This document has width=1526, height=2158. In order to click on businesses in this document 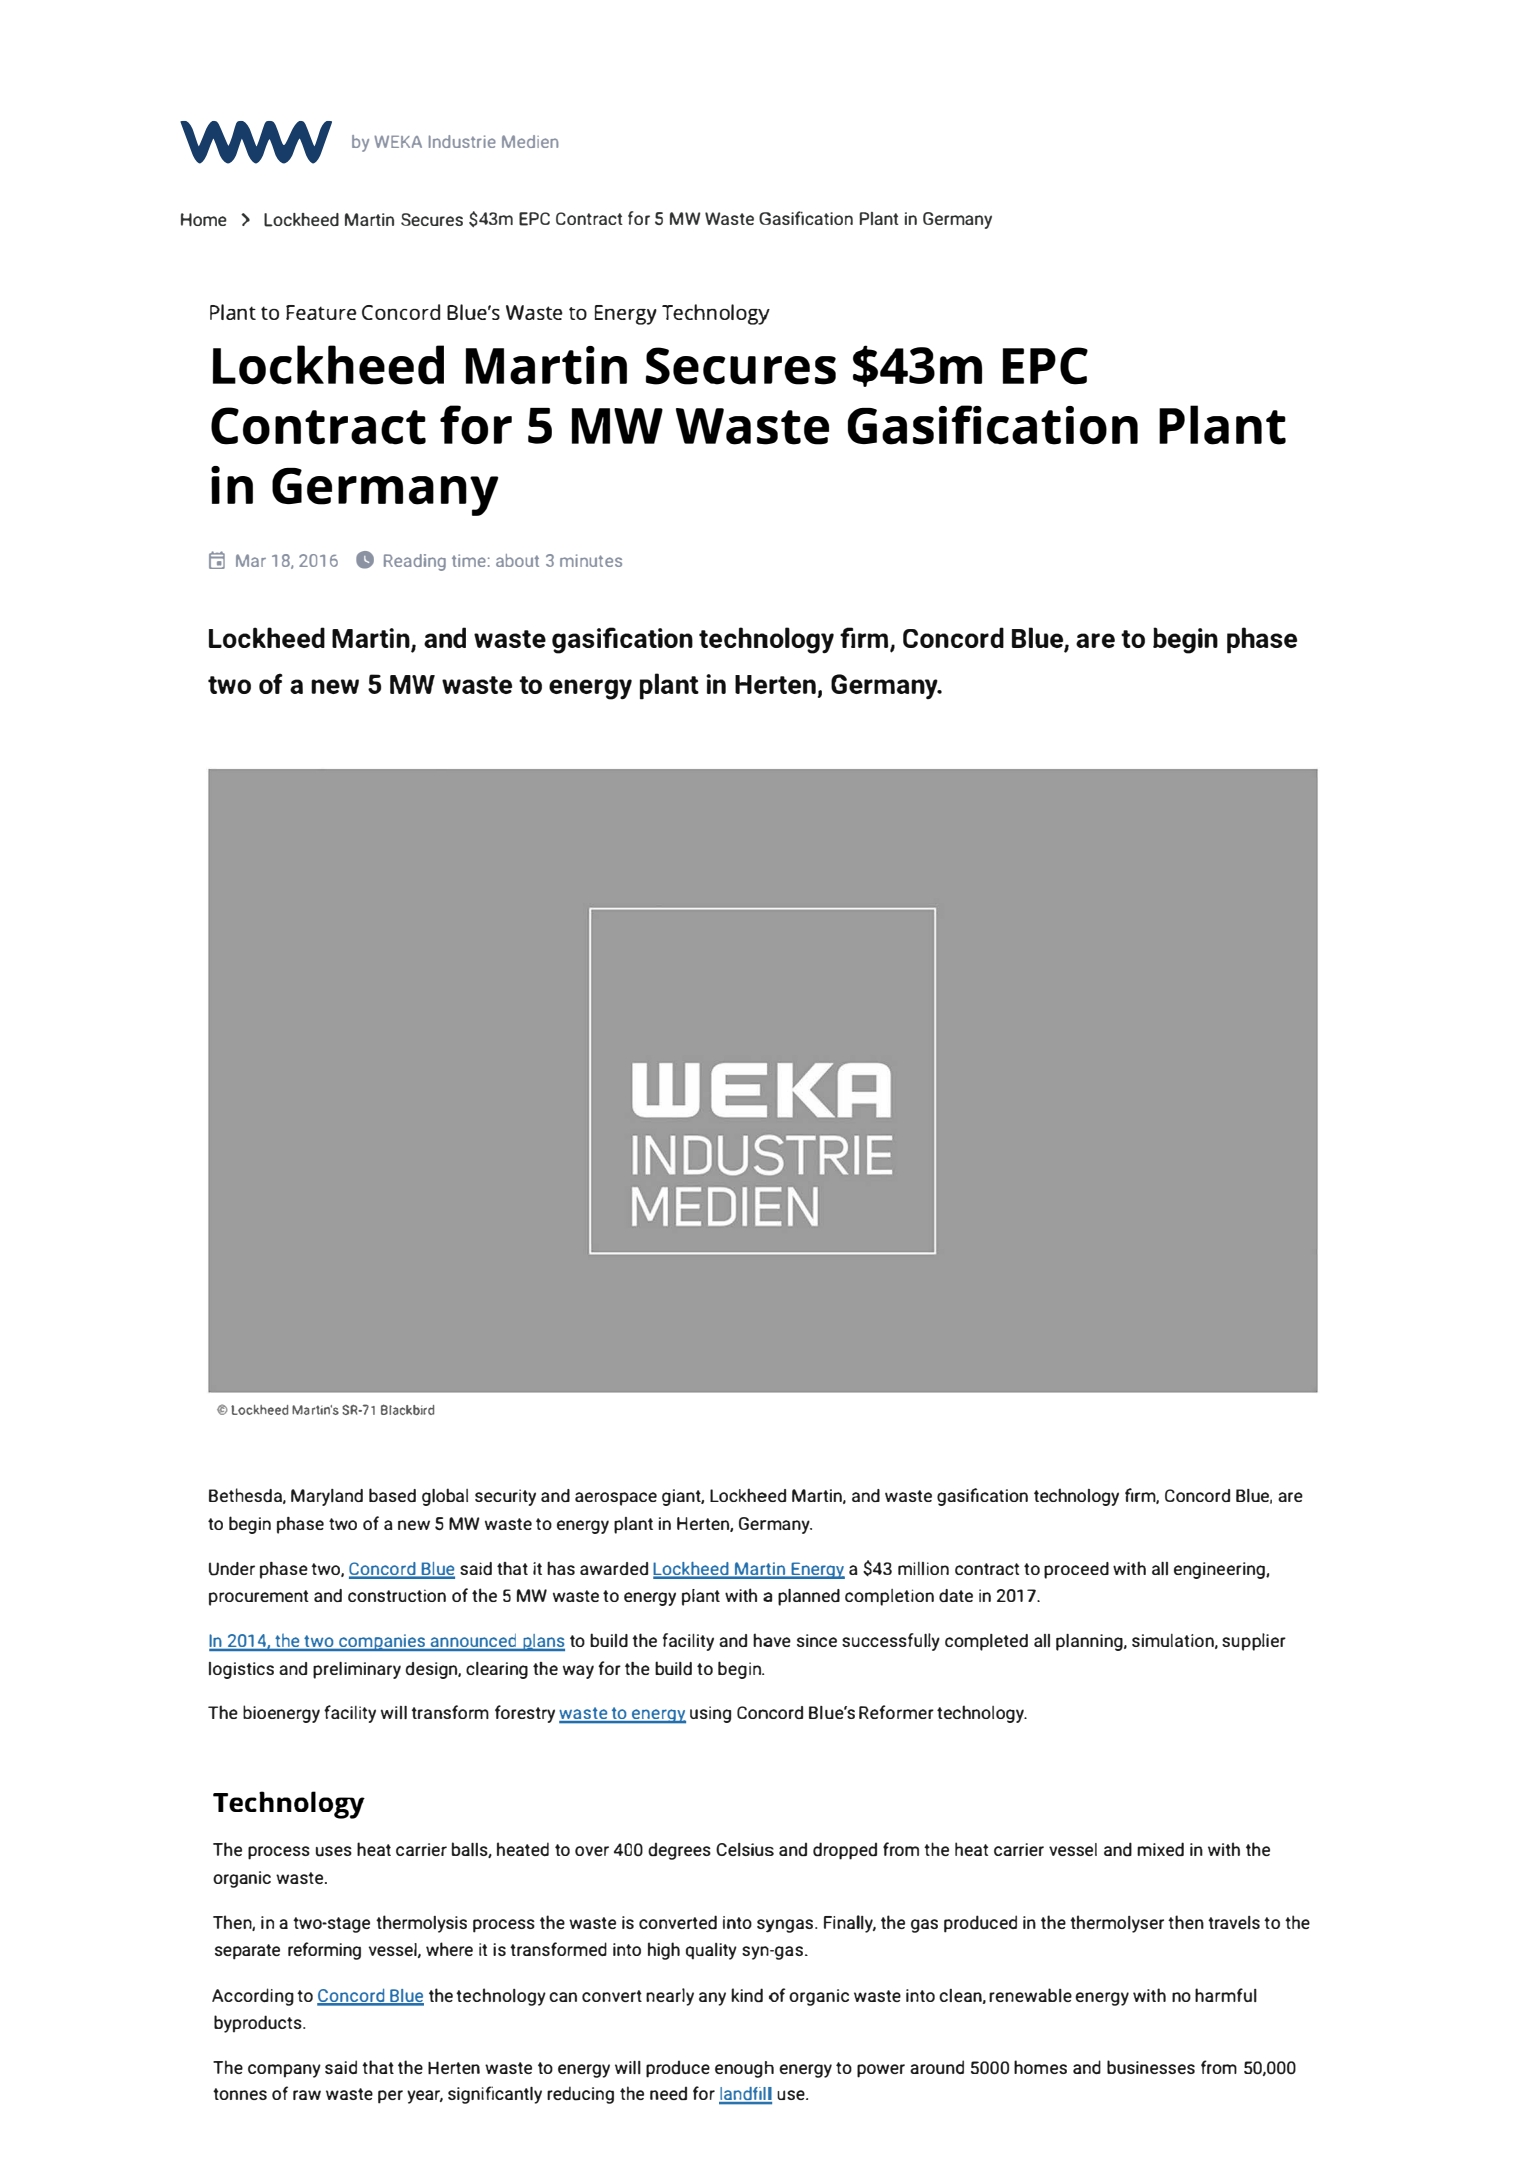, I will do `click(1151, 2067)`.
